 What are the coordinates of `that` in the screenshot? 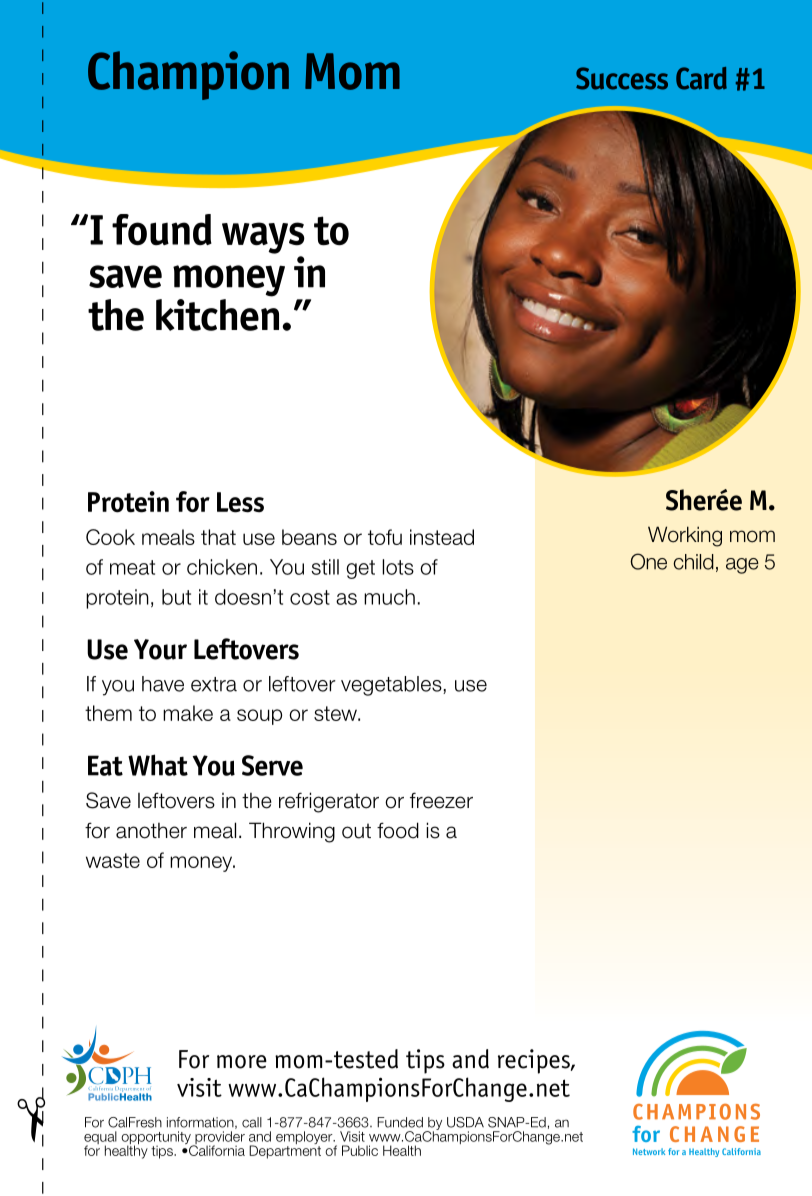 It's located at (218, 537).
